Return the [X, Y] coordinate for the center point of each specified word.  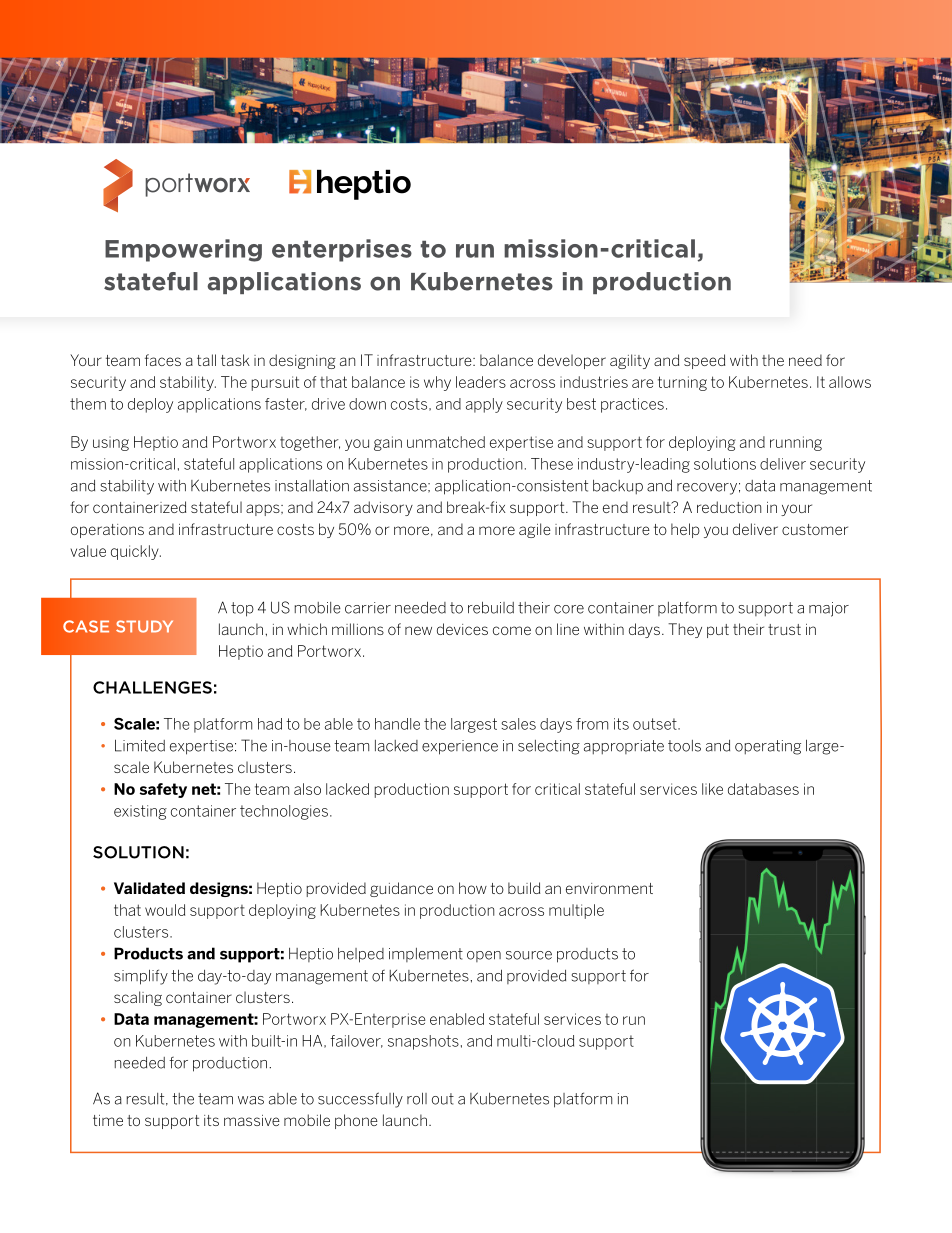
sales [518, 724]
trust [784, 629]
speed [704, 361]
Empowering [183, 250]
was [251, 1100]
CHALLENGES [152, 687]
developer [572, 361]
